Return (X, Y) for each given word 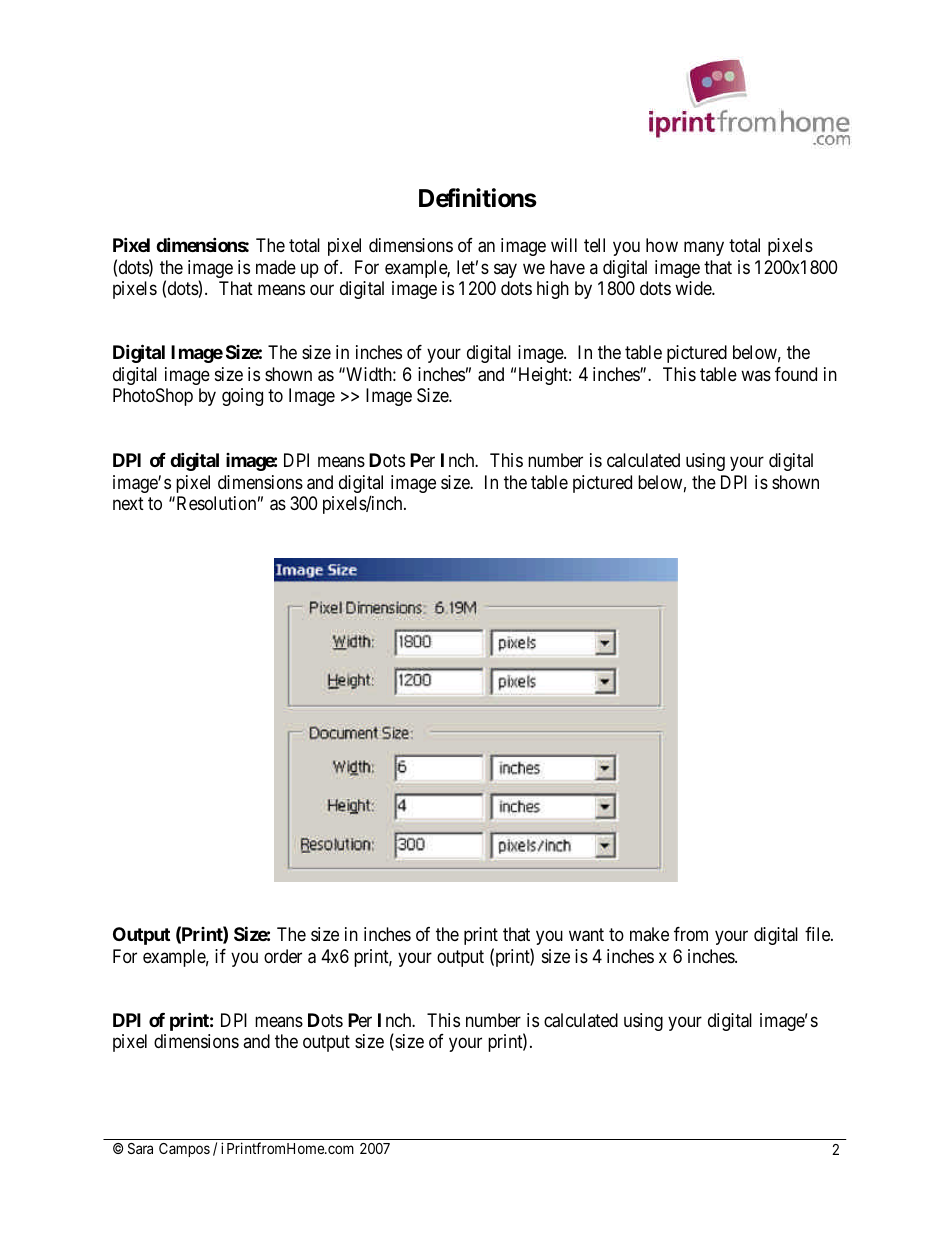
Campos (184, 1150)
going (242, 397)
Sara (140, 1148)
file (818, 934)
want (586, 935)
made (276, 267)
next (128, 503)
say (505, 270)
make (649, 934)
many (704, 248)
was (756, 376)
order (283, 956)
